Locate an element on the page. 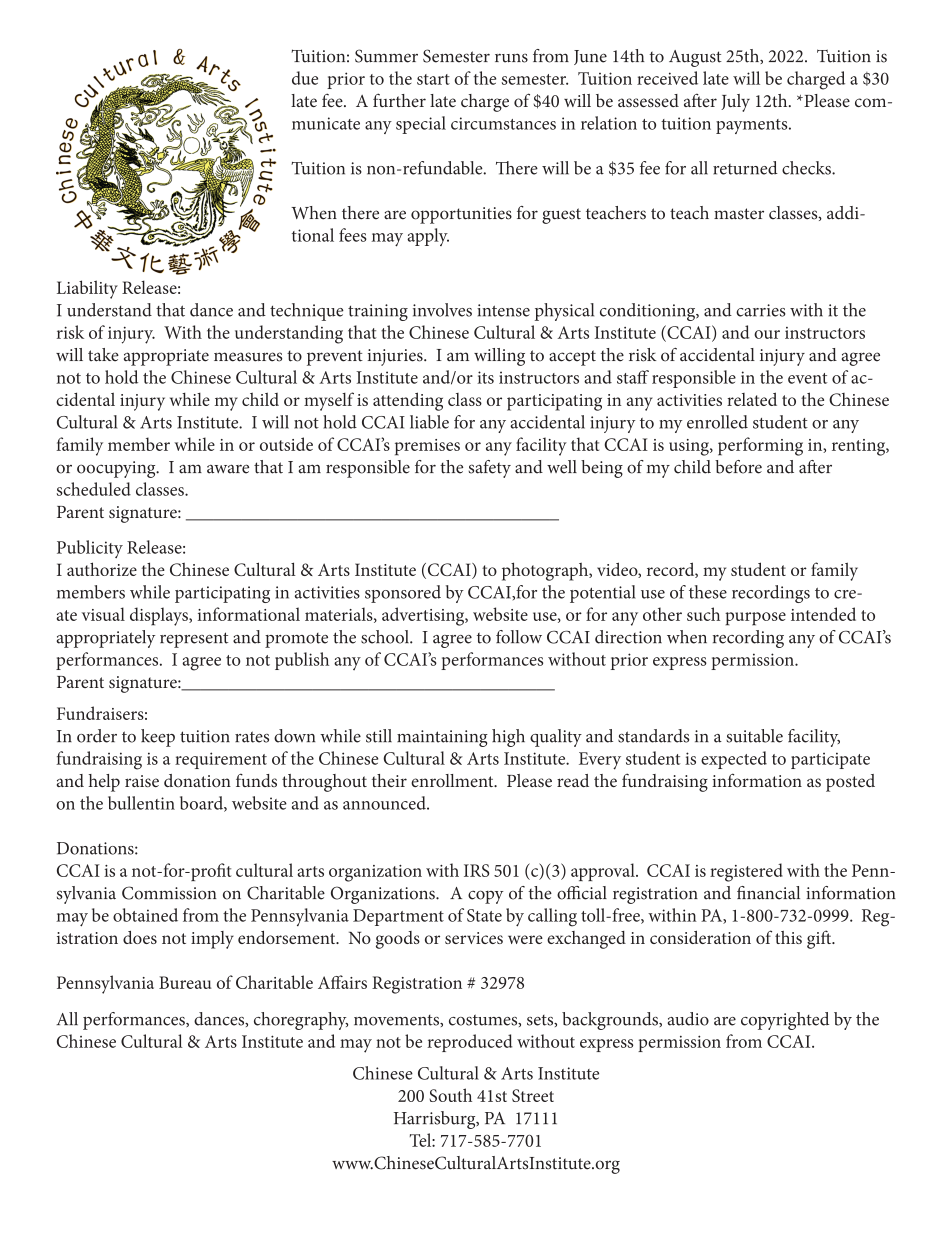  start is located at coordinates (433, 79).
